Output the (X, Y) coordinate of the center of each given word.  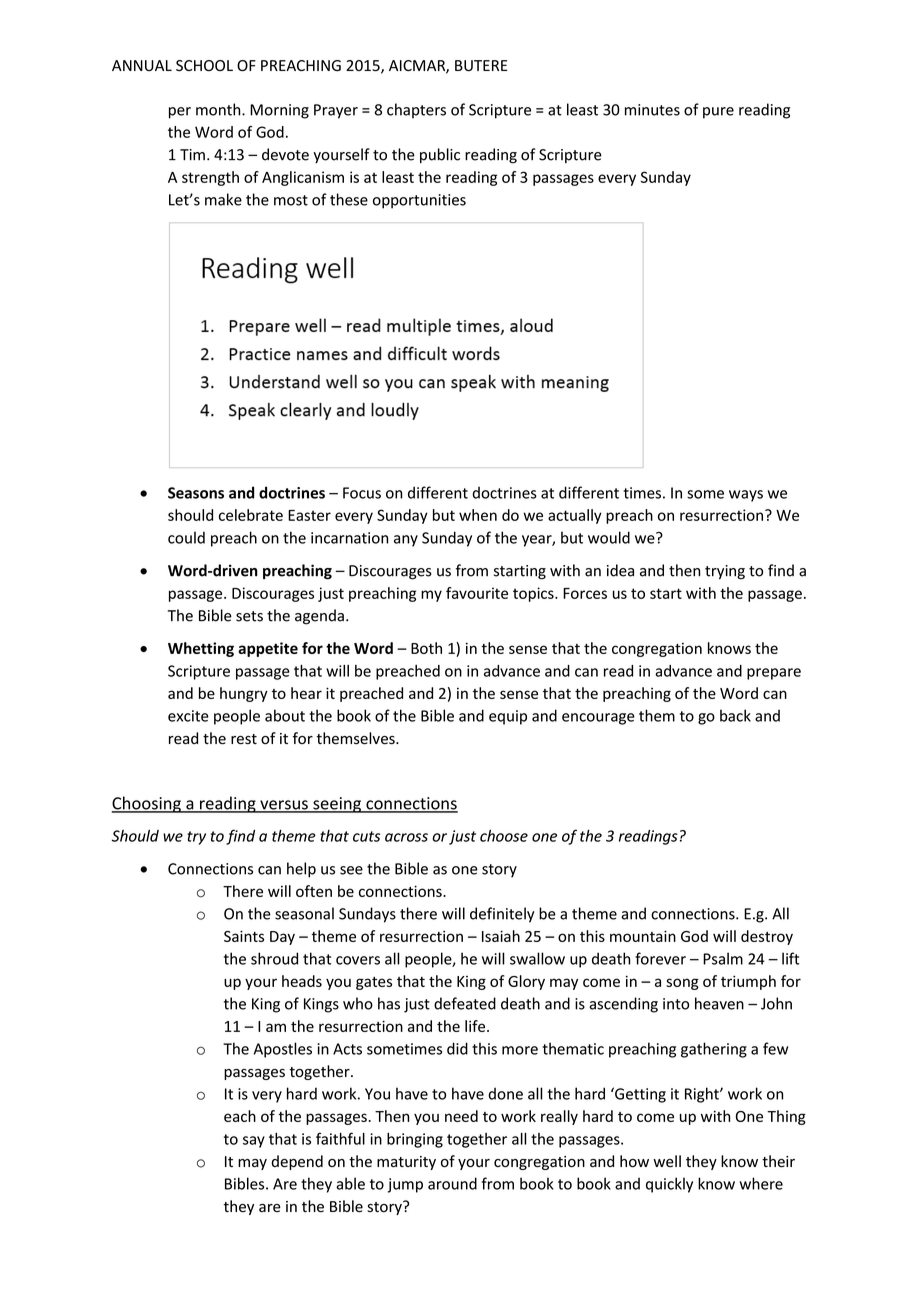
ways (746, 496)
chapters (416, 111)
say (254, 1142)
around (452, 1183)
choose (504, 836)
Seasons (196, 493)
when (478, 515)
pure (718, 113)
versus (284, 806)
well (667, 1161)
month (219, 109)
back (735, 715)
